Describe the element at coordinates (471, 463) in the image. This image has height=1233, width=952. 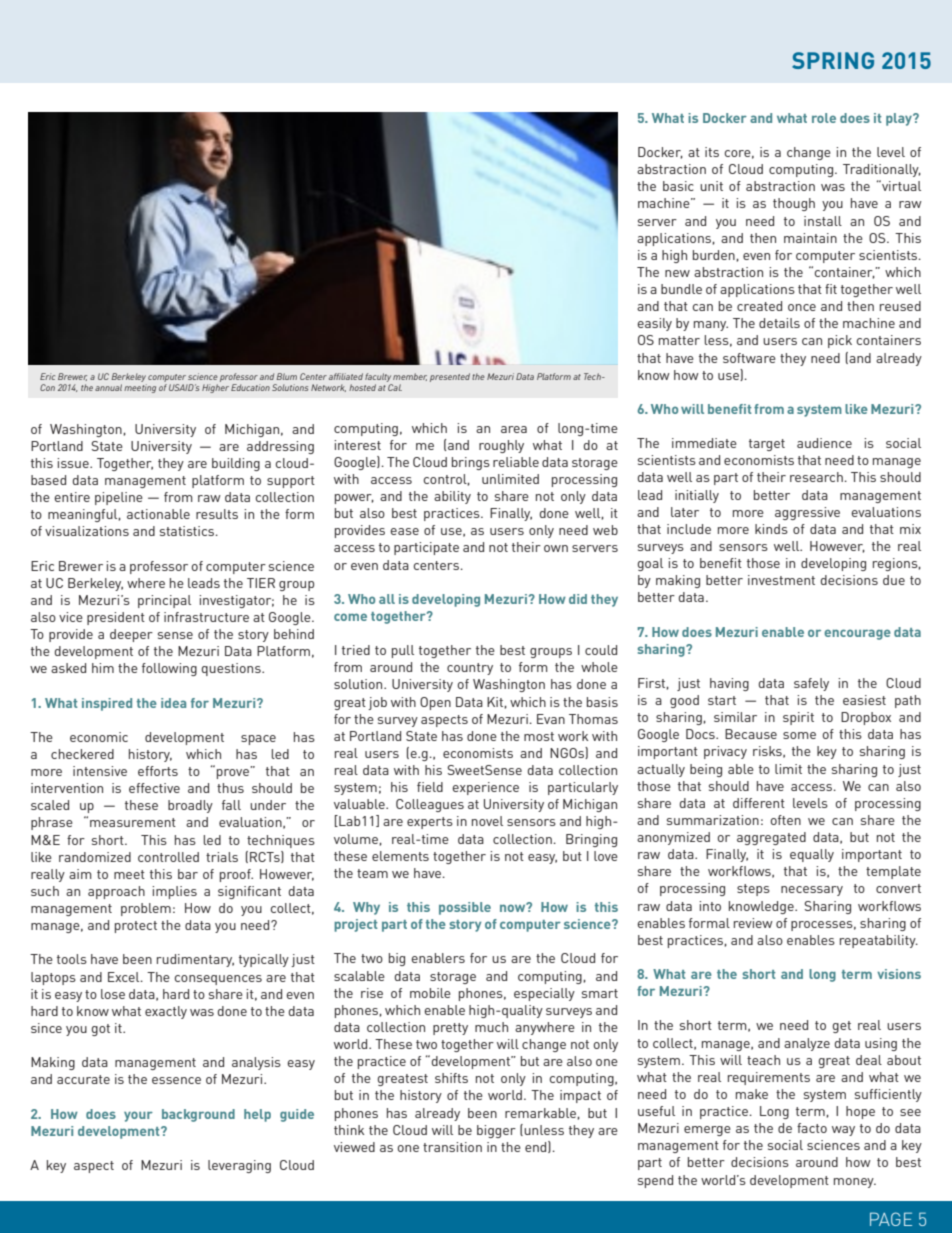
I see `brings` at that location.
